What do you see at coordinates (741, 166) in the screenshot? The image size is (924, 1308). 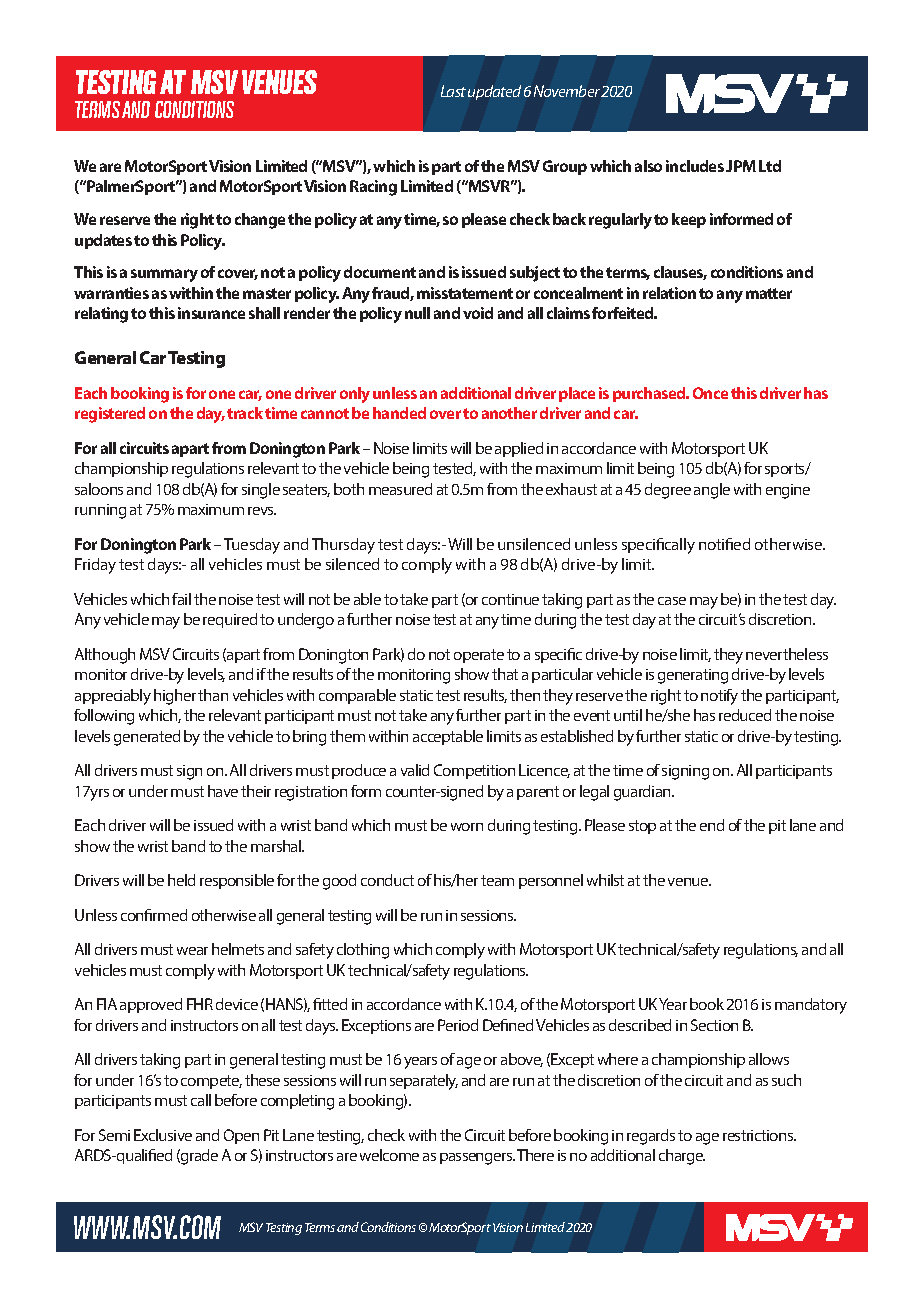 I see `JPM` at bounding box center [741, 166].
